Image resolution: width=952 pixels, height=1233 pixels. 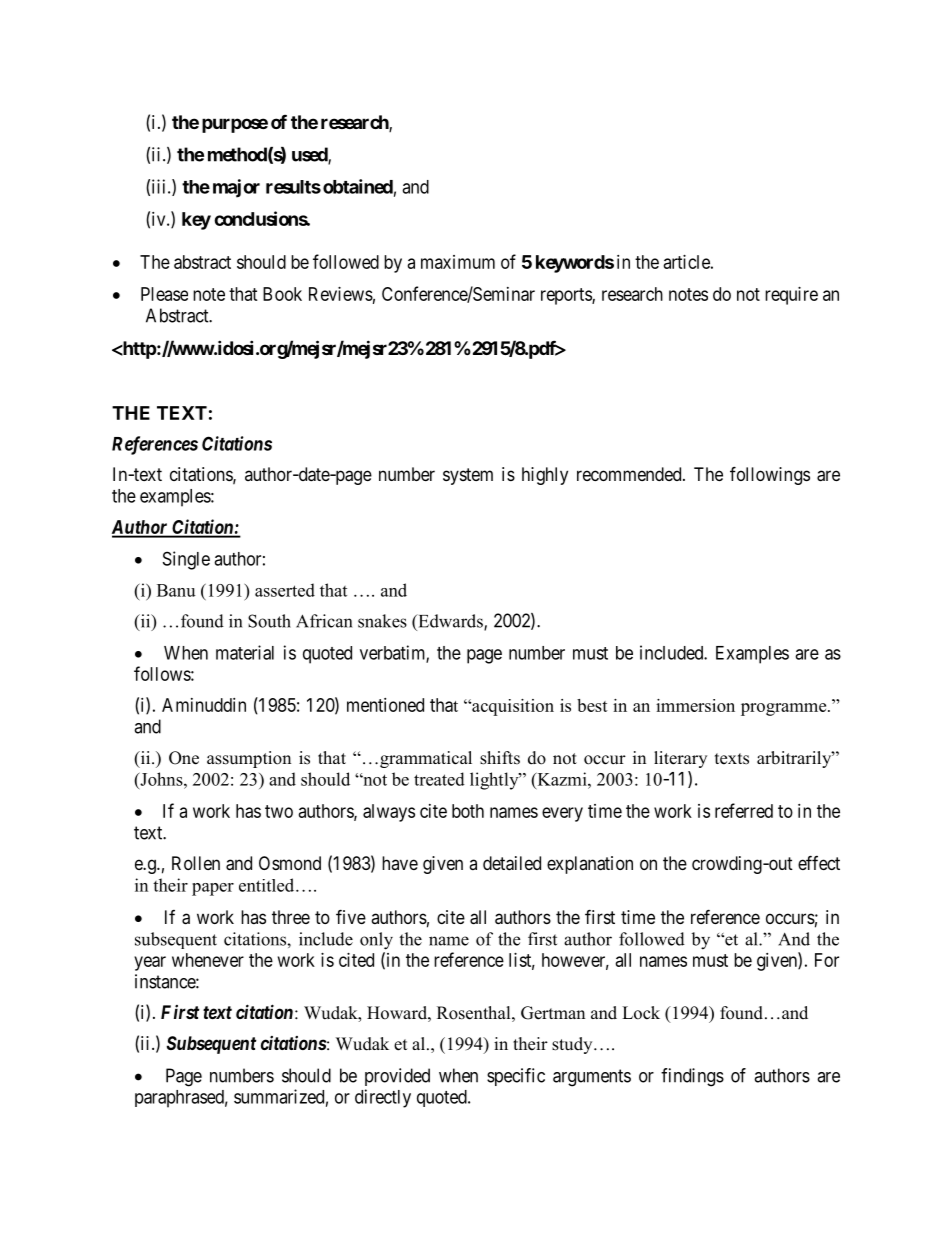 What do you see at coordinates (213, 889) in the screenshot?
I see `paper` at bounding box center [213, 889].
